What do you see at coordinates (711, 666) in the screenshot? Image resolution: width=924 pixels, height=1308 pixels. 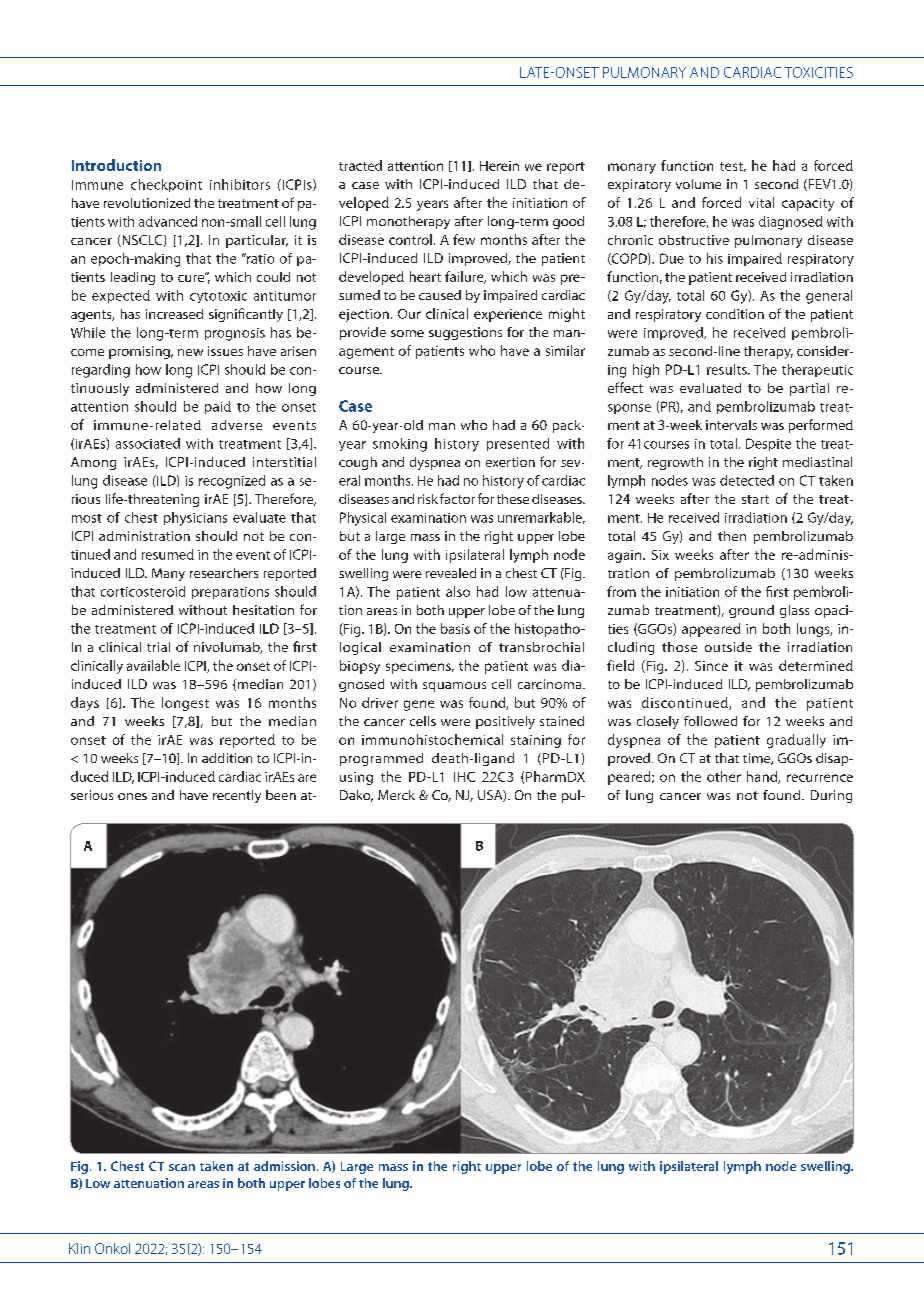 I see `Since` at bounding box center [711, 666].
